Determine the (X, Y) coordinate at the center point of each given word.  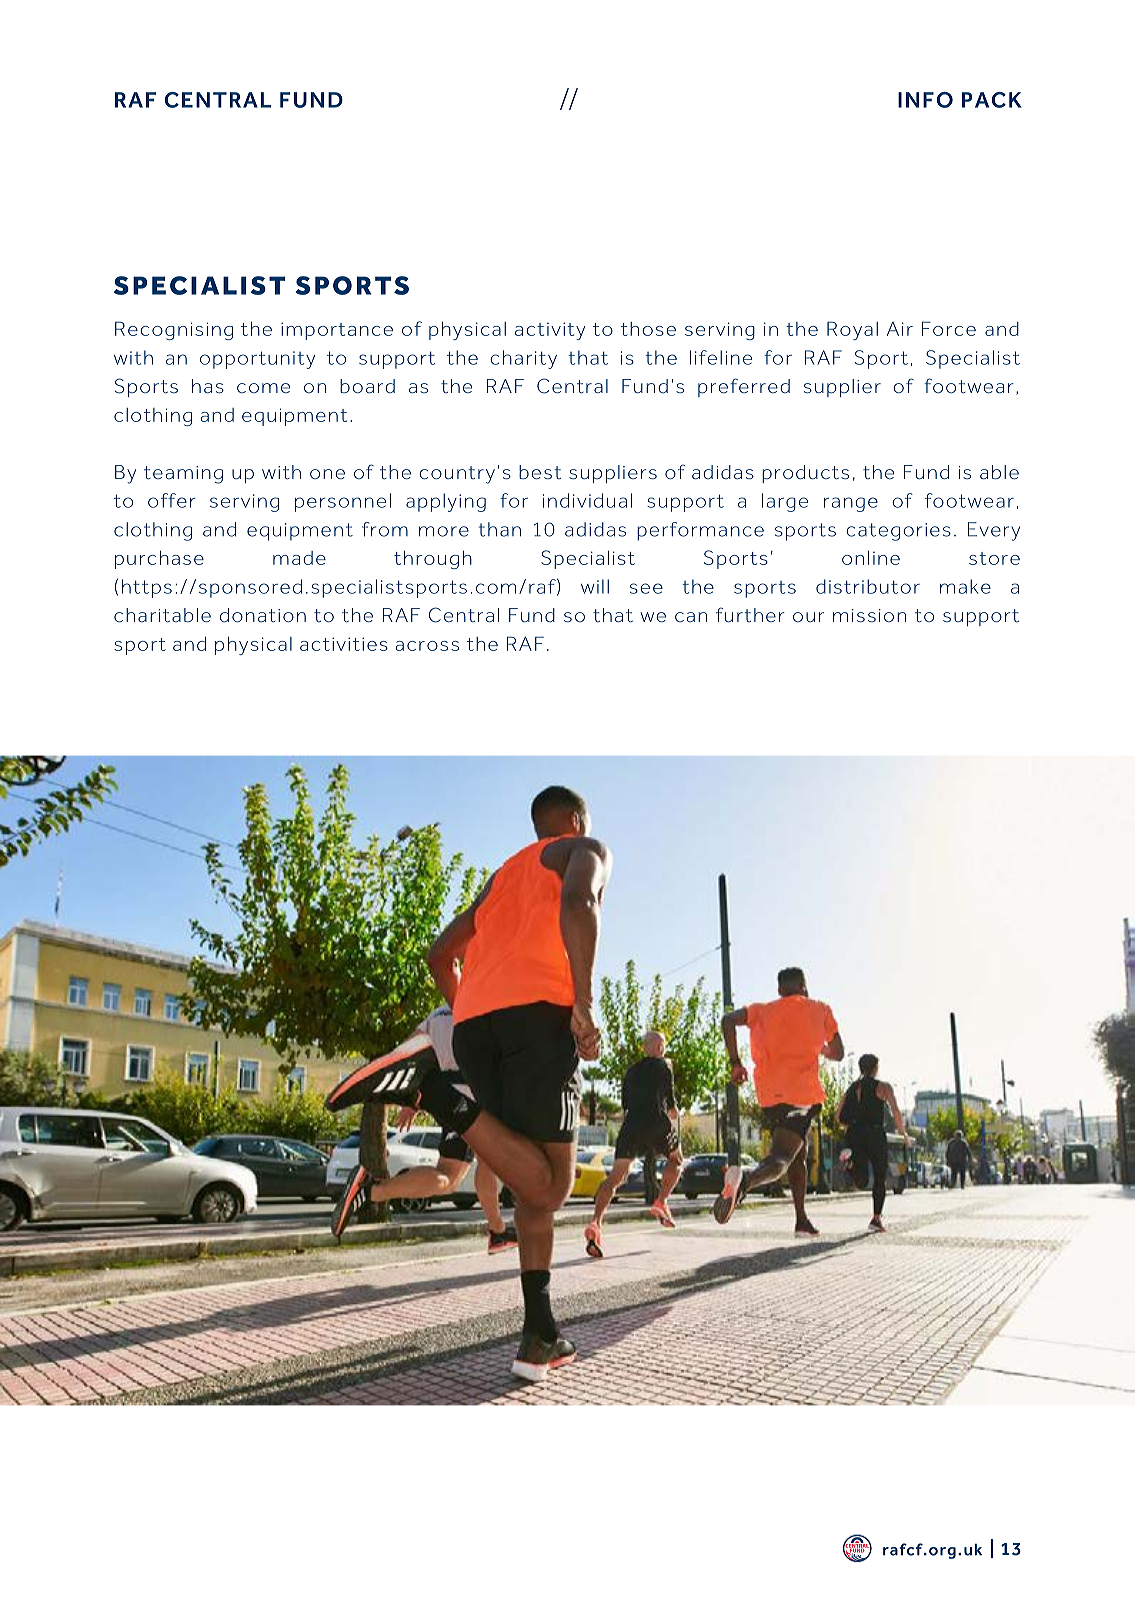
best (540, 472)
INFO (925, 100)
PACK (992, 100)
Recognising (174, 330)
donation (263, 615)
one (327, 474)
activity (550, 331)
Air (900, 329)
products (805, 474)
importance (337, 331)
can (691, 617)
